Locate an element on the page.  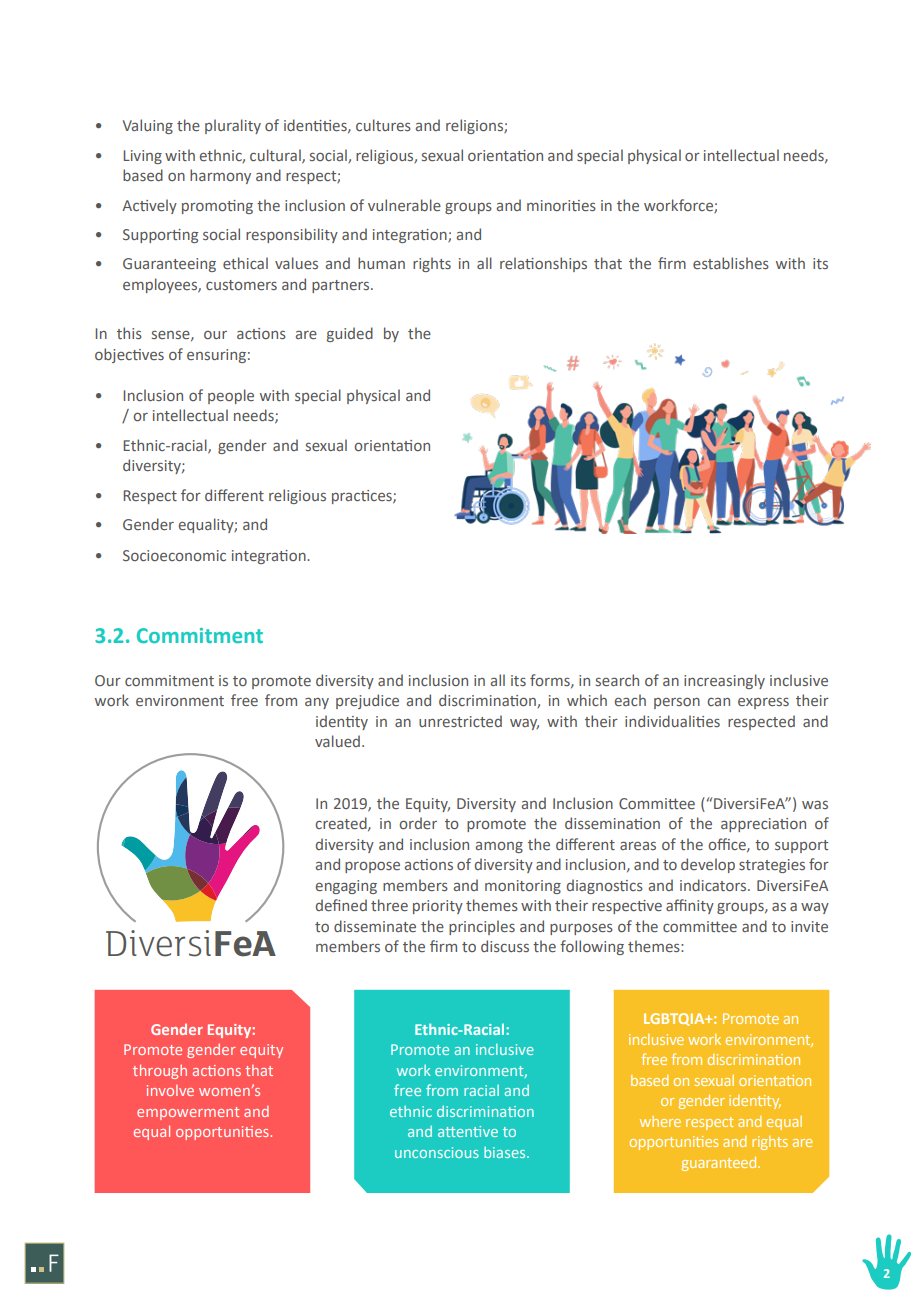
people is located at coordinates (231, 396).
